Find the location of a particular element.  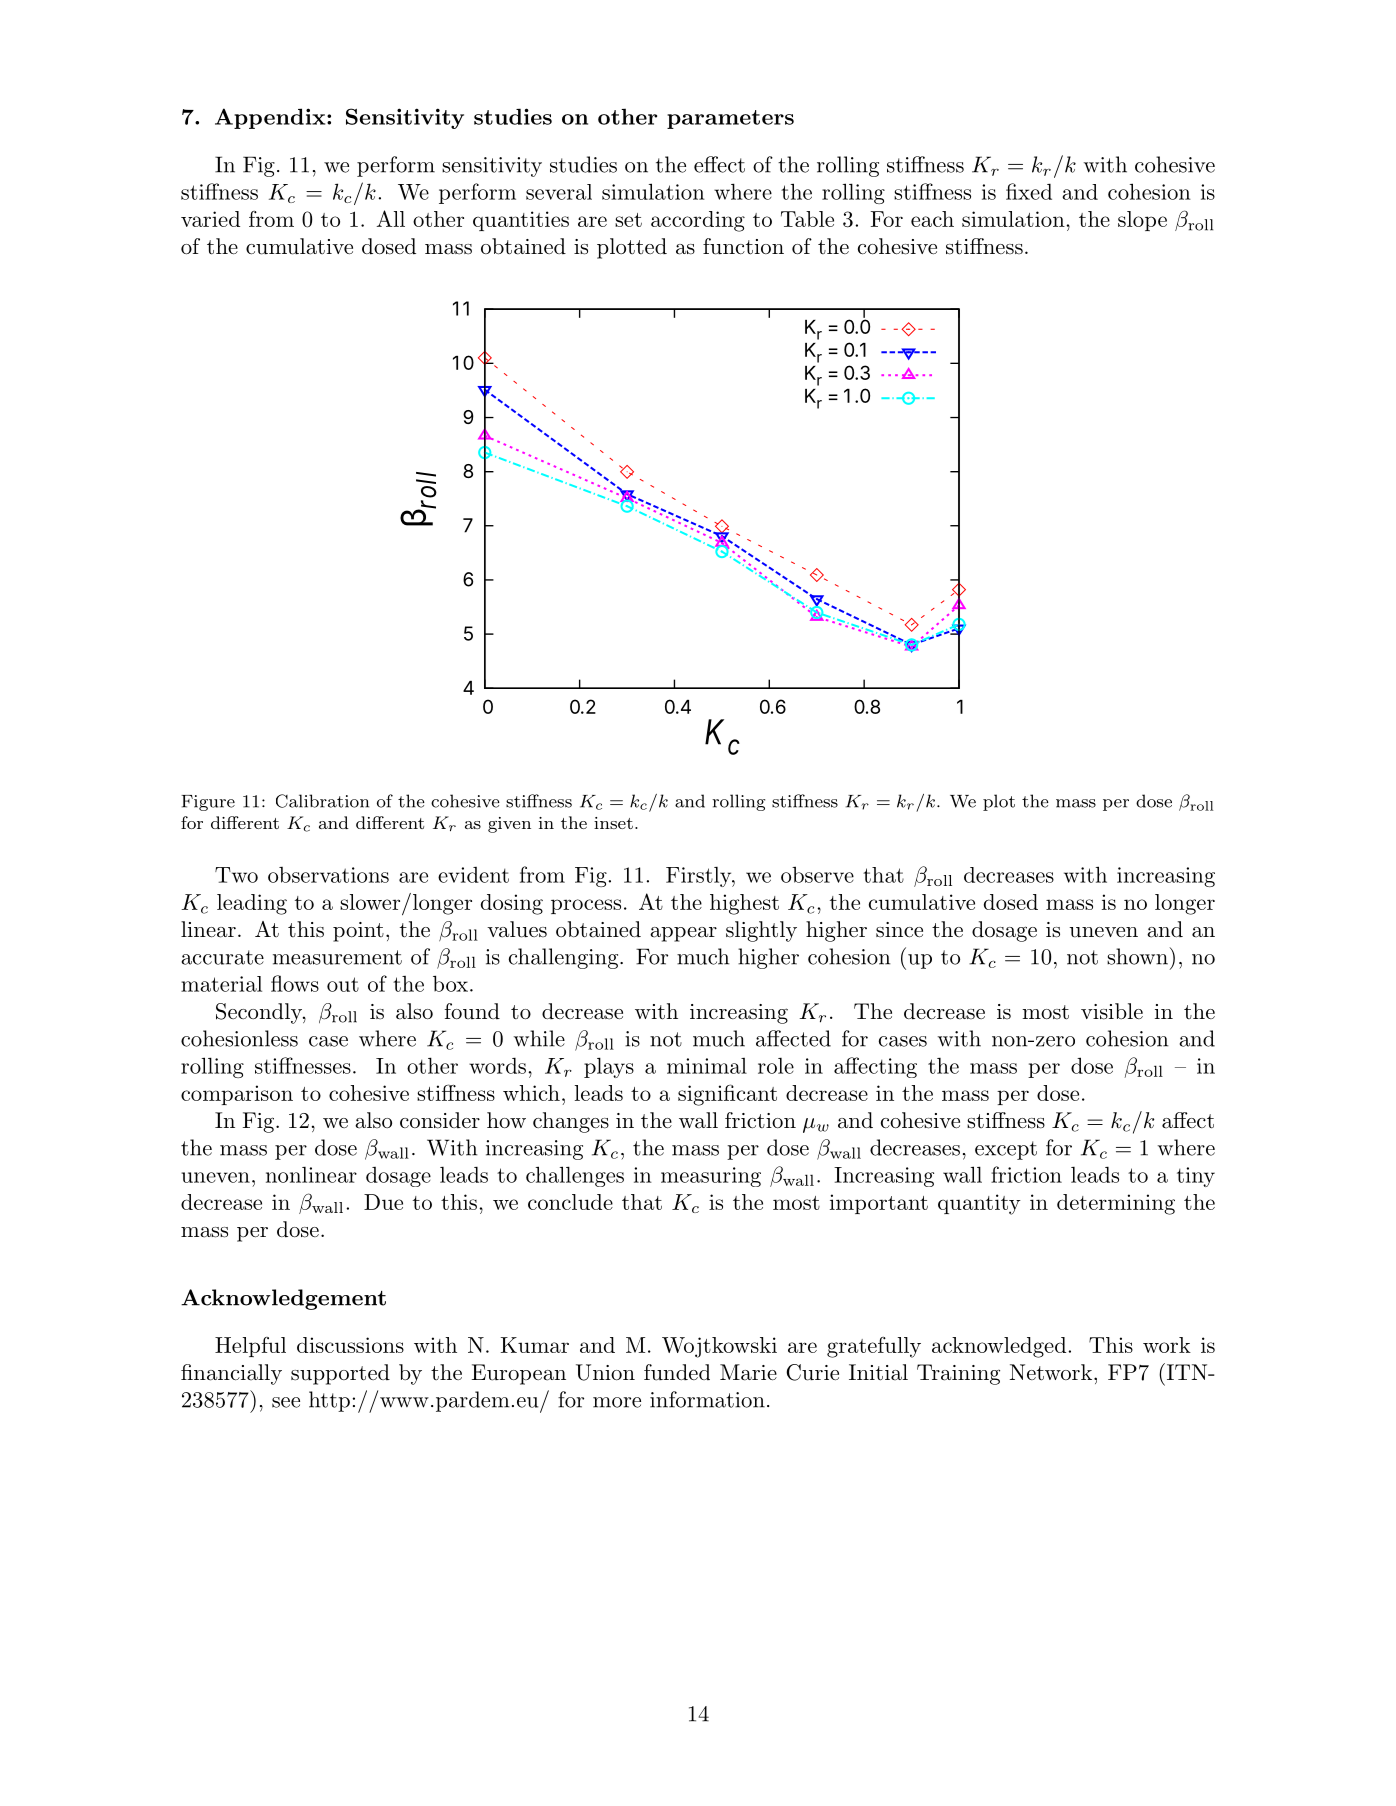

effect is located at coordinates (719, 164).
